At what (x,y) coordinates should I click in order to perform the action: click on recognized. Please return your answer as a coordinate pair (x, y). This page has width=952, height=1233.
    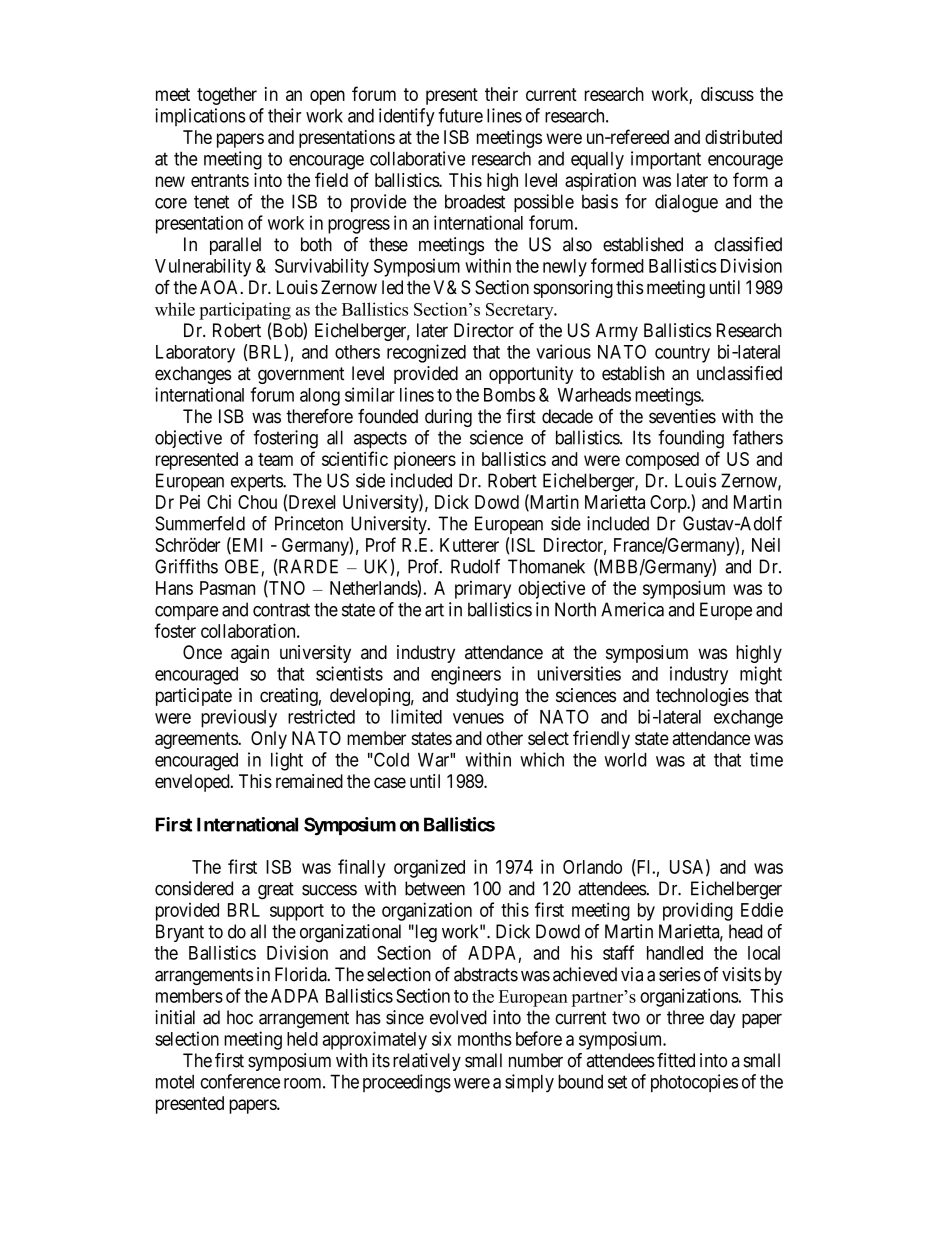
    Looking at the image, I should click on (426, 353).
